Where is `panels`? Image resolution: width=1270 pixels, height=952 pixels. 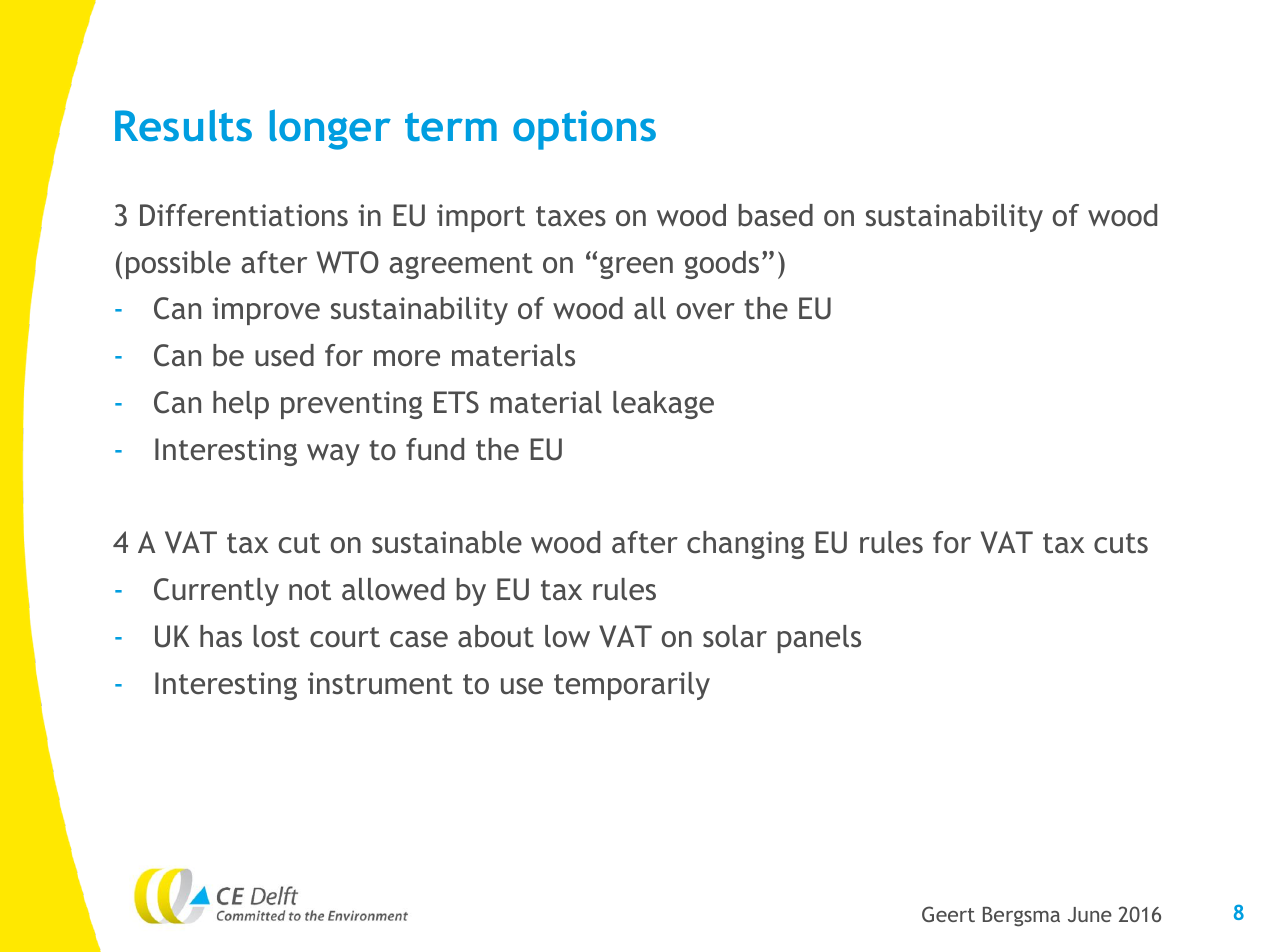
panels is located at coordinates (819, 639).
